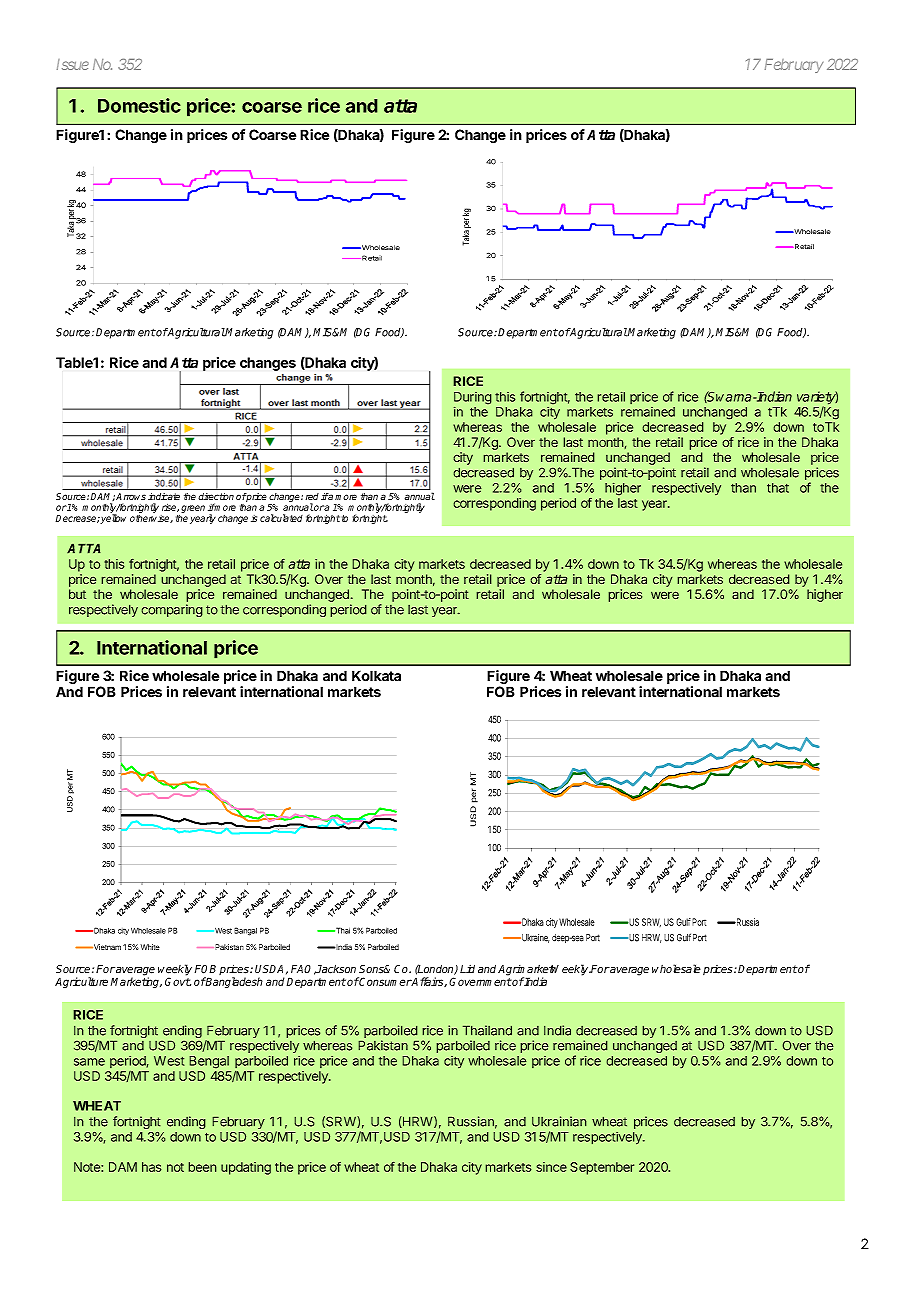 Image resolution: width=924 pixels, height=1308 pixels. Describe the element at coordinates (473, 399) in the document. I see `During` at that location.
